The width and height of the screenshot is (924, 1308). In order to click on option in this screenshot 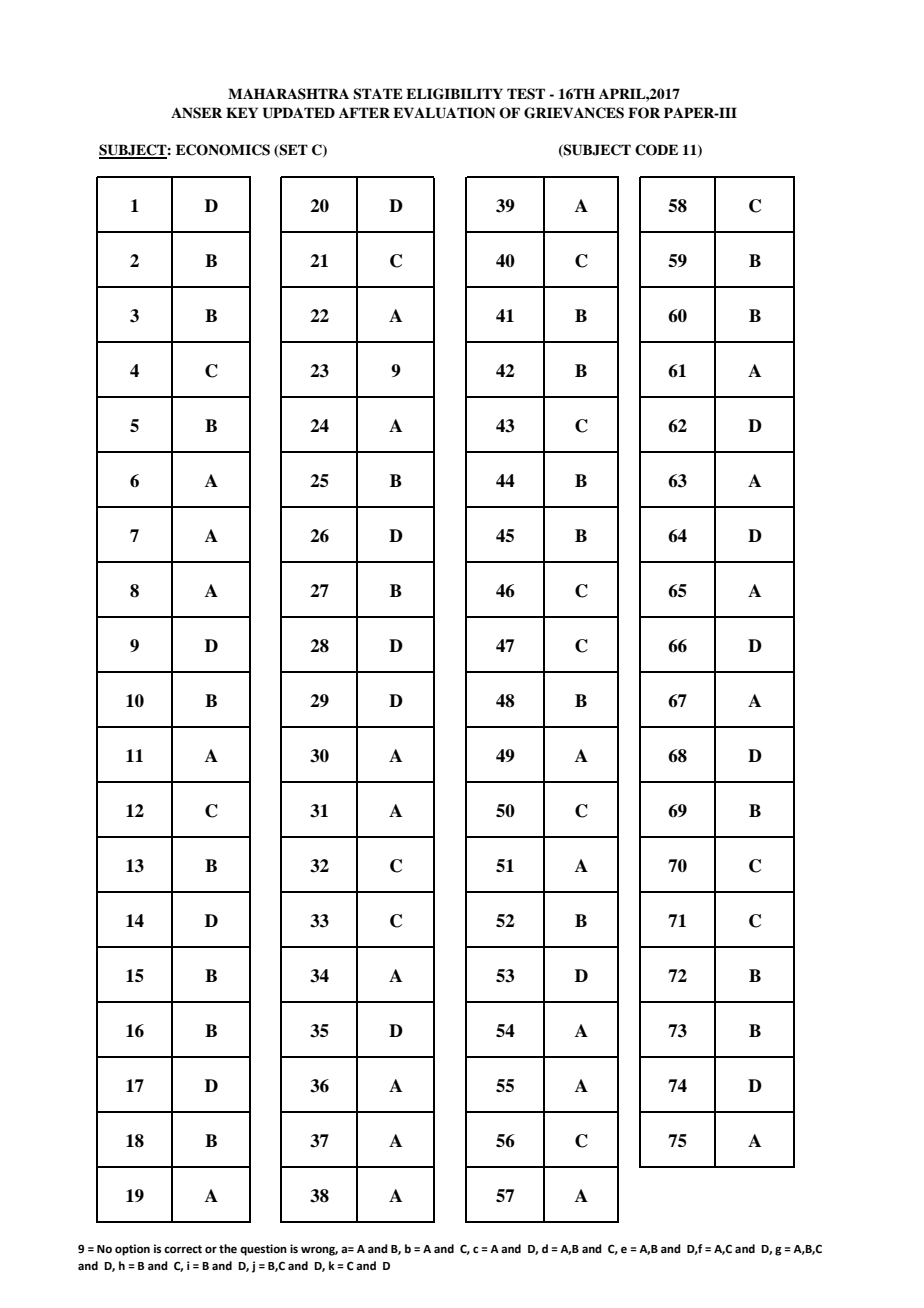, I will do `click(132, 1250)`.
